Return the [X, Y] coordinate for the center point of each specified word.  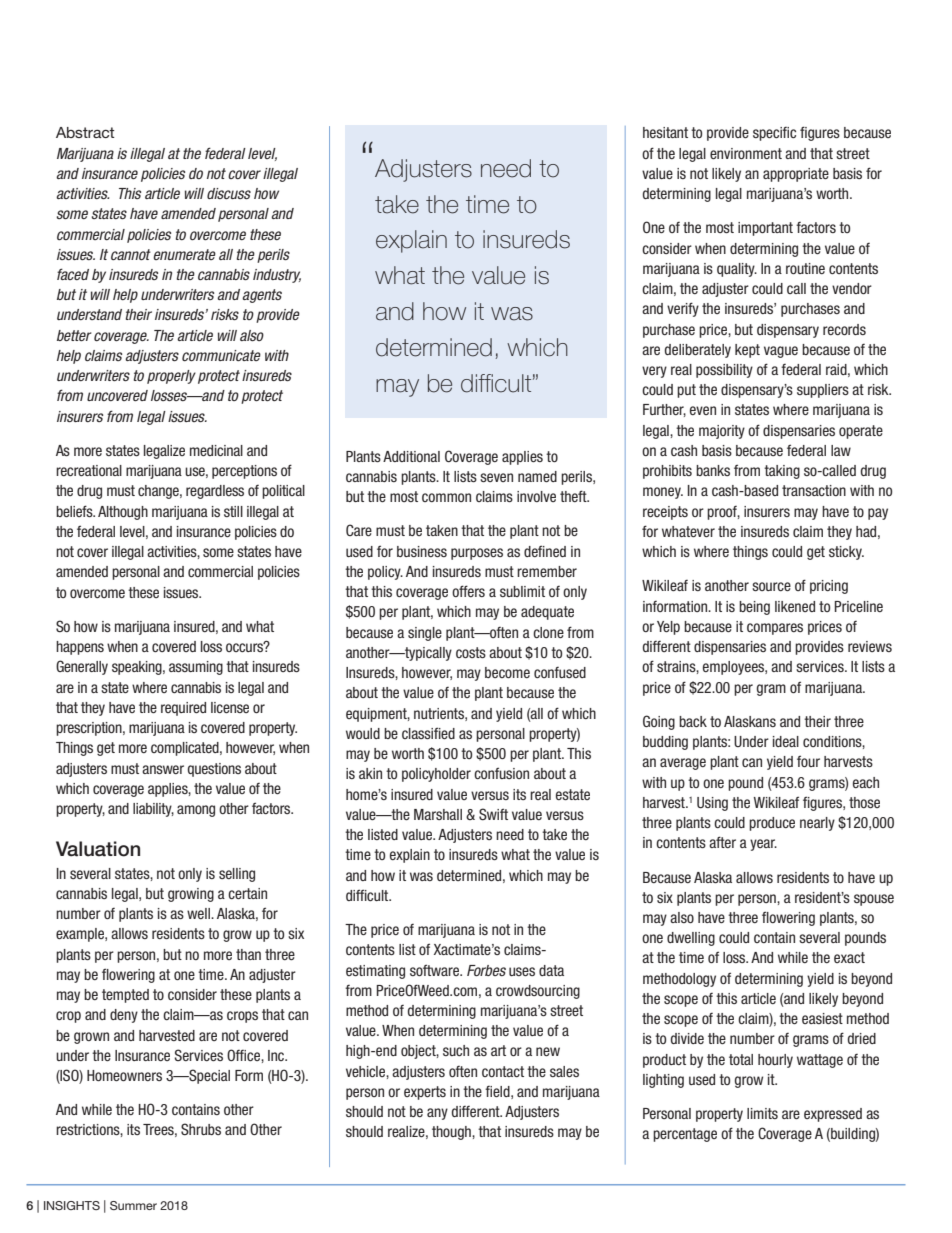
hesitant [665, 132]
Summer [133, 1205]
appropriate [796, 175]
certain [247, 893]
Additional [411, 456]
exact [849, 957]
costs [471, 652]
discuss [229, 193]
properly [171, 377]
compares [775, 629]
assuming [196, 668]
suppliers [823, 391]
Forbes [486, 970]
